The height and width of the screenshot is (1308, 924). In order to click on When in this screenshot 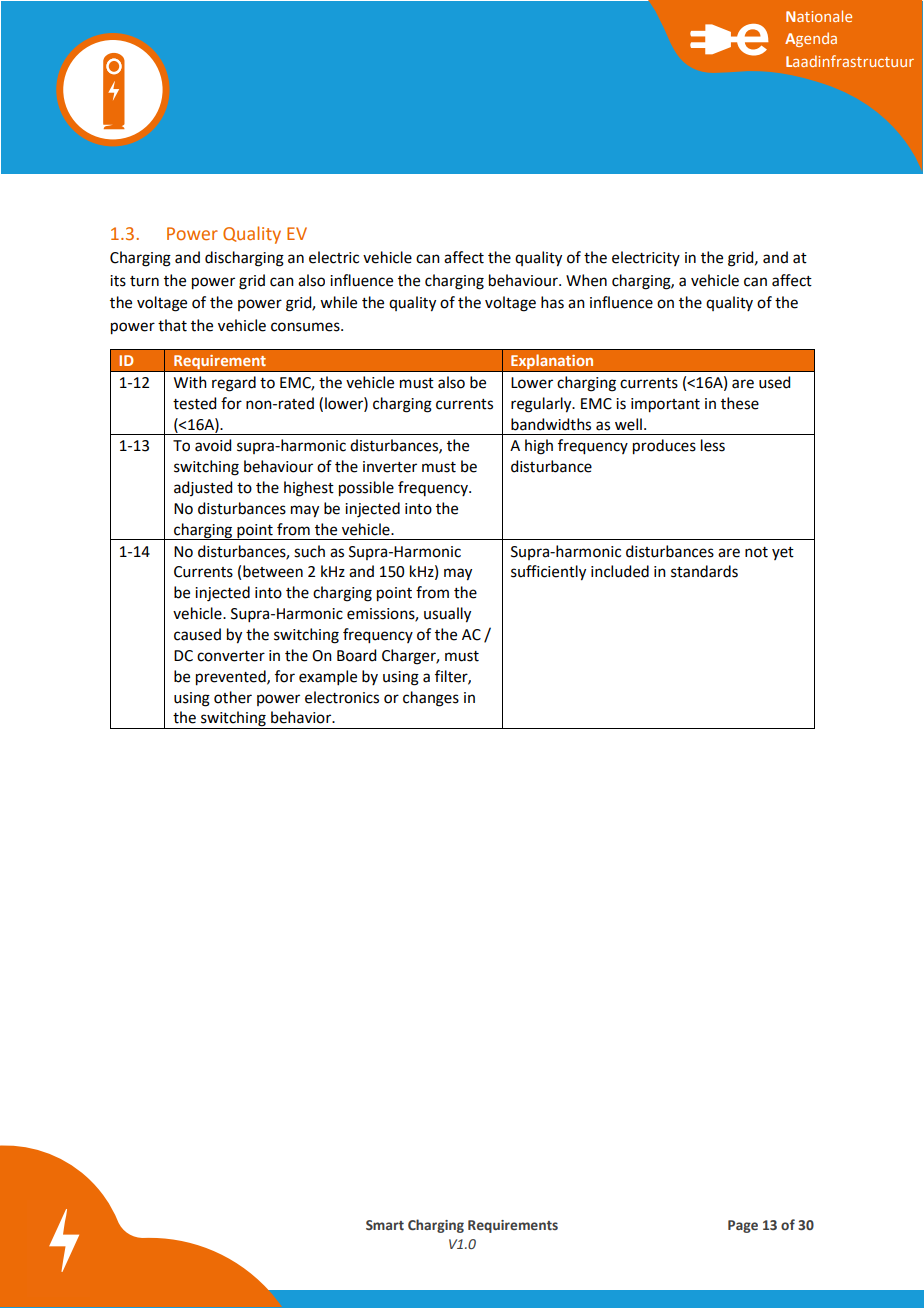, I will do `click(586, 280)`.
